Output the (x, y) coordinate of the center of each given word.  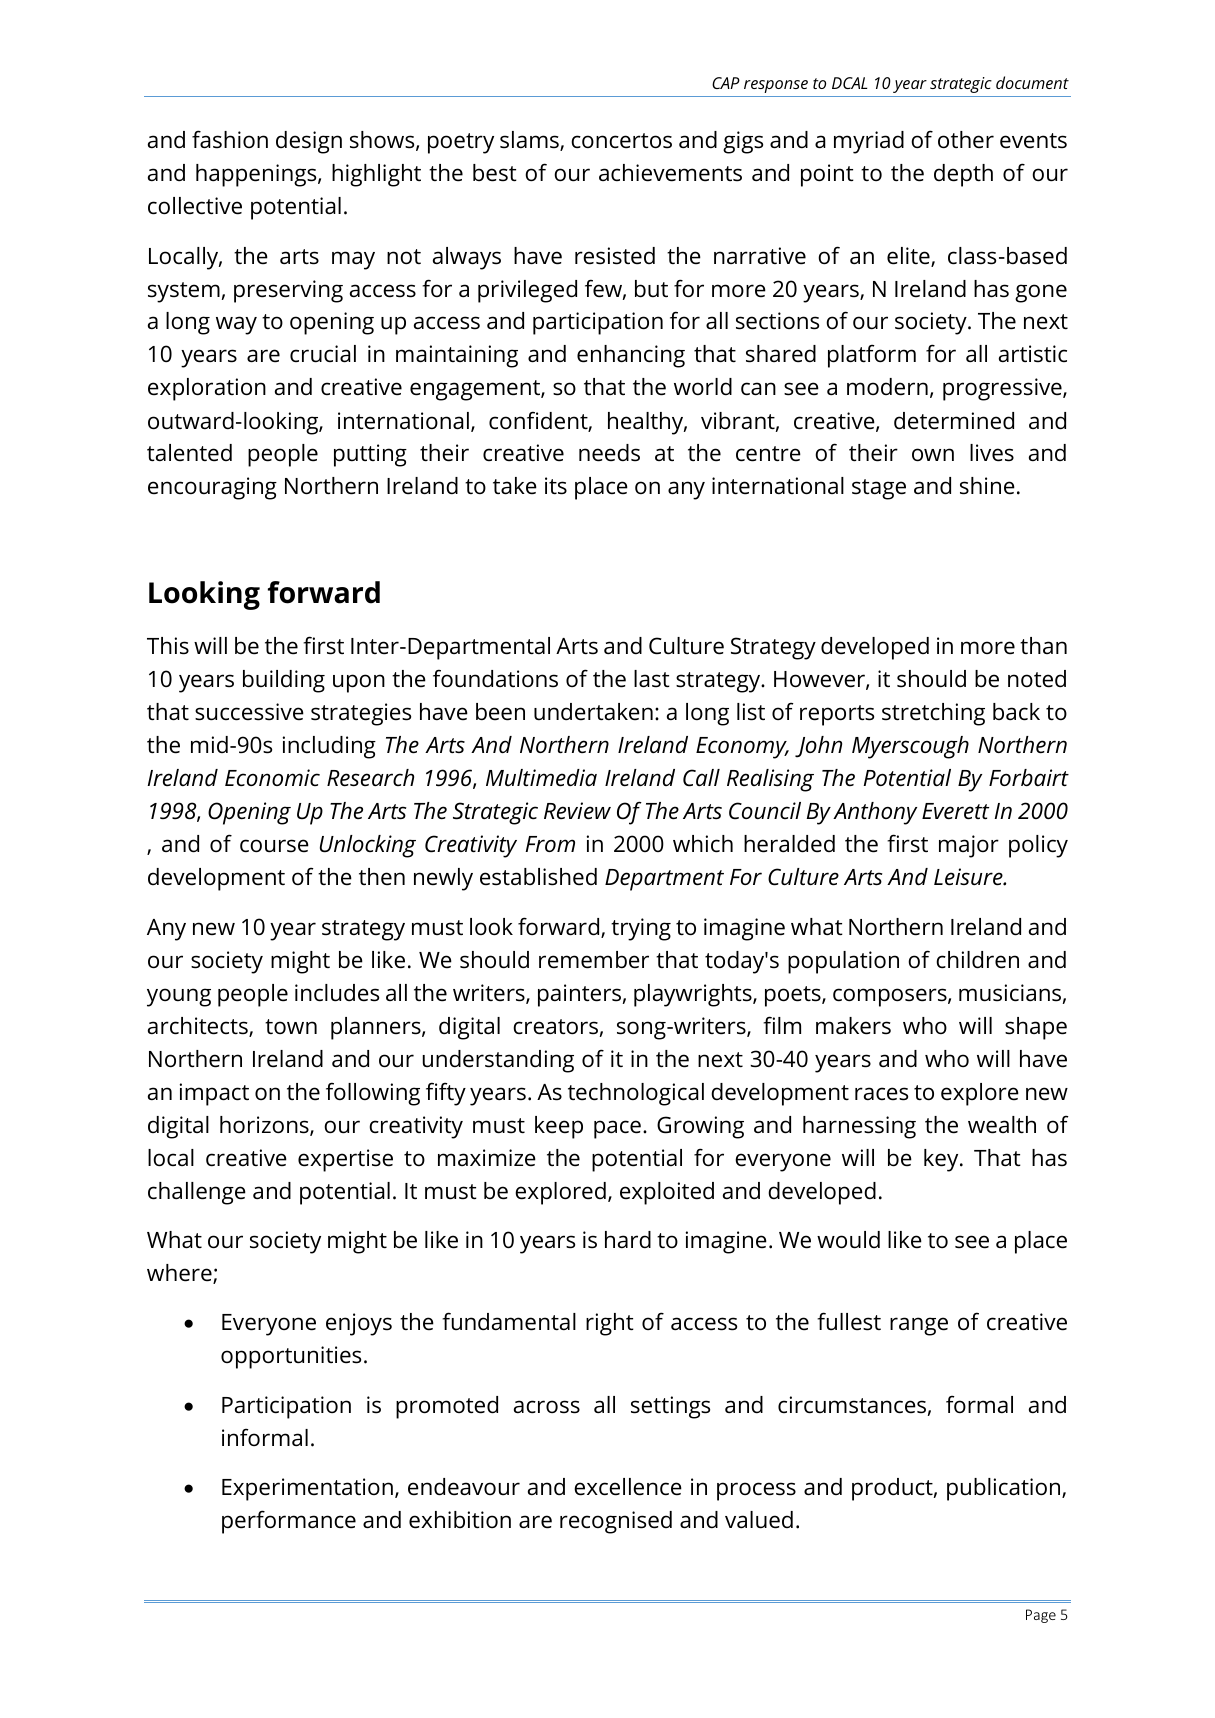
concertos (621, 141)
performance (289, 1522)
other (966, 140)
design (309, 142)
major (969, 846)
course (274, 846)
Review (577, 811)
